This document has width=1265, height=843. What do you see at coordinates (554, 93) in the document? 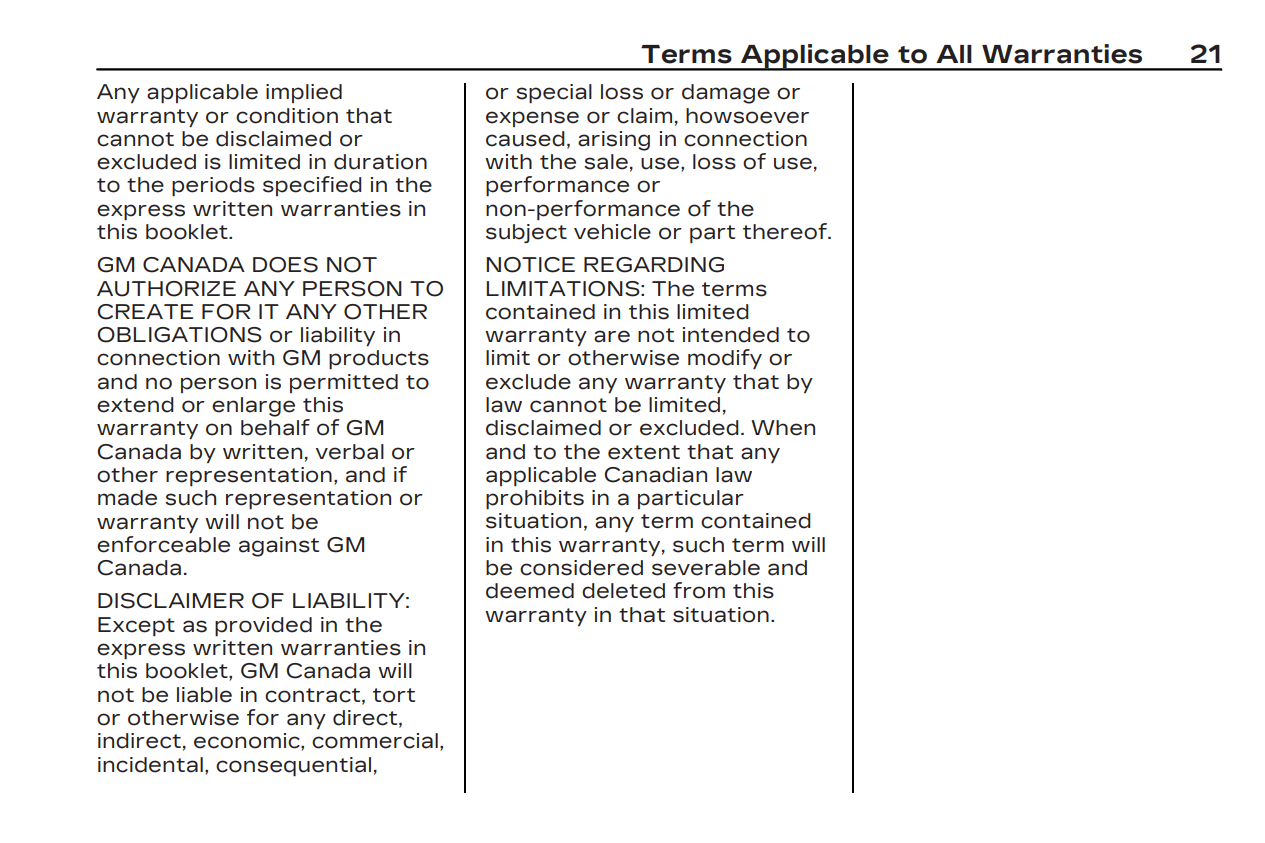
I see `special` at bounding box center [554, 93].
